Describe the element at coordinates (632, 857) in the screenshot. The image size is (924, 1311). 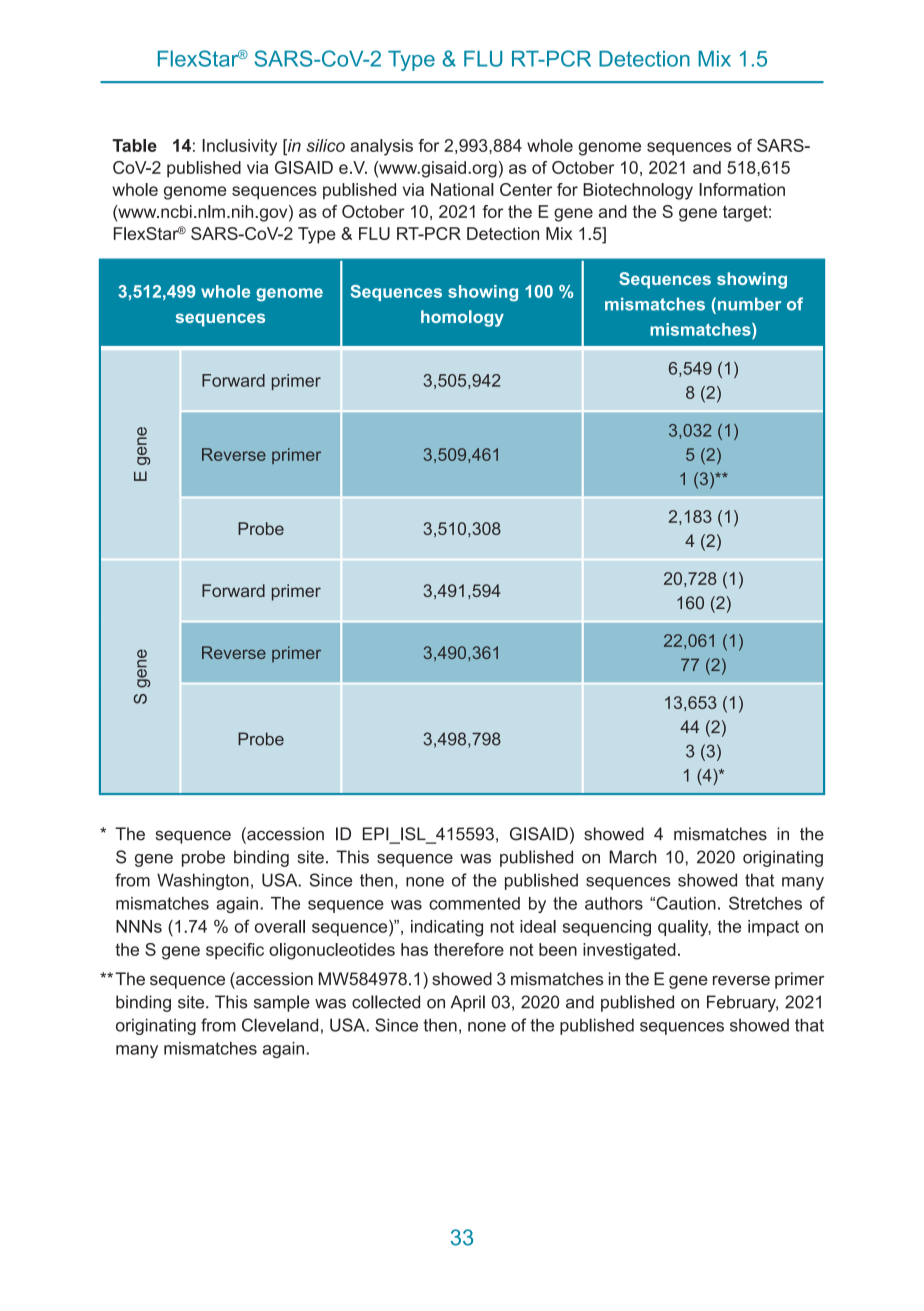
I see `March` at that location.
